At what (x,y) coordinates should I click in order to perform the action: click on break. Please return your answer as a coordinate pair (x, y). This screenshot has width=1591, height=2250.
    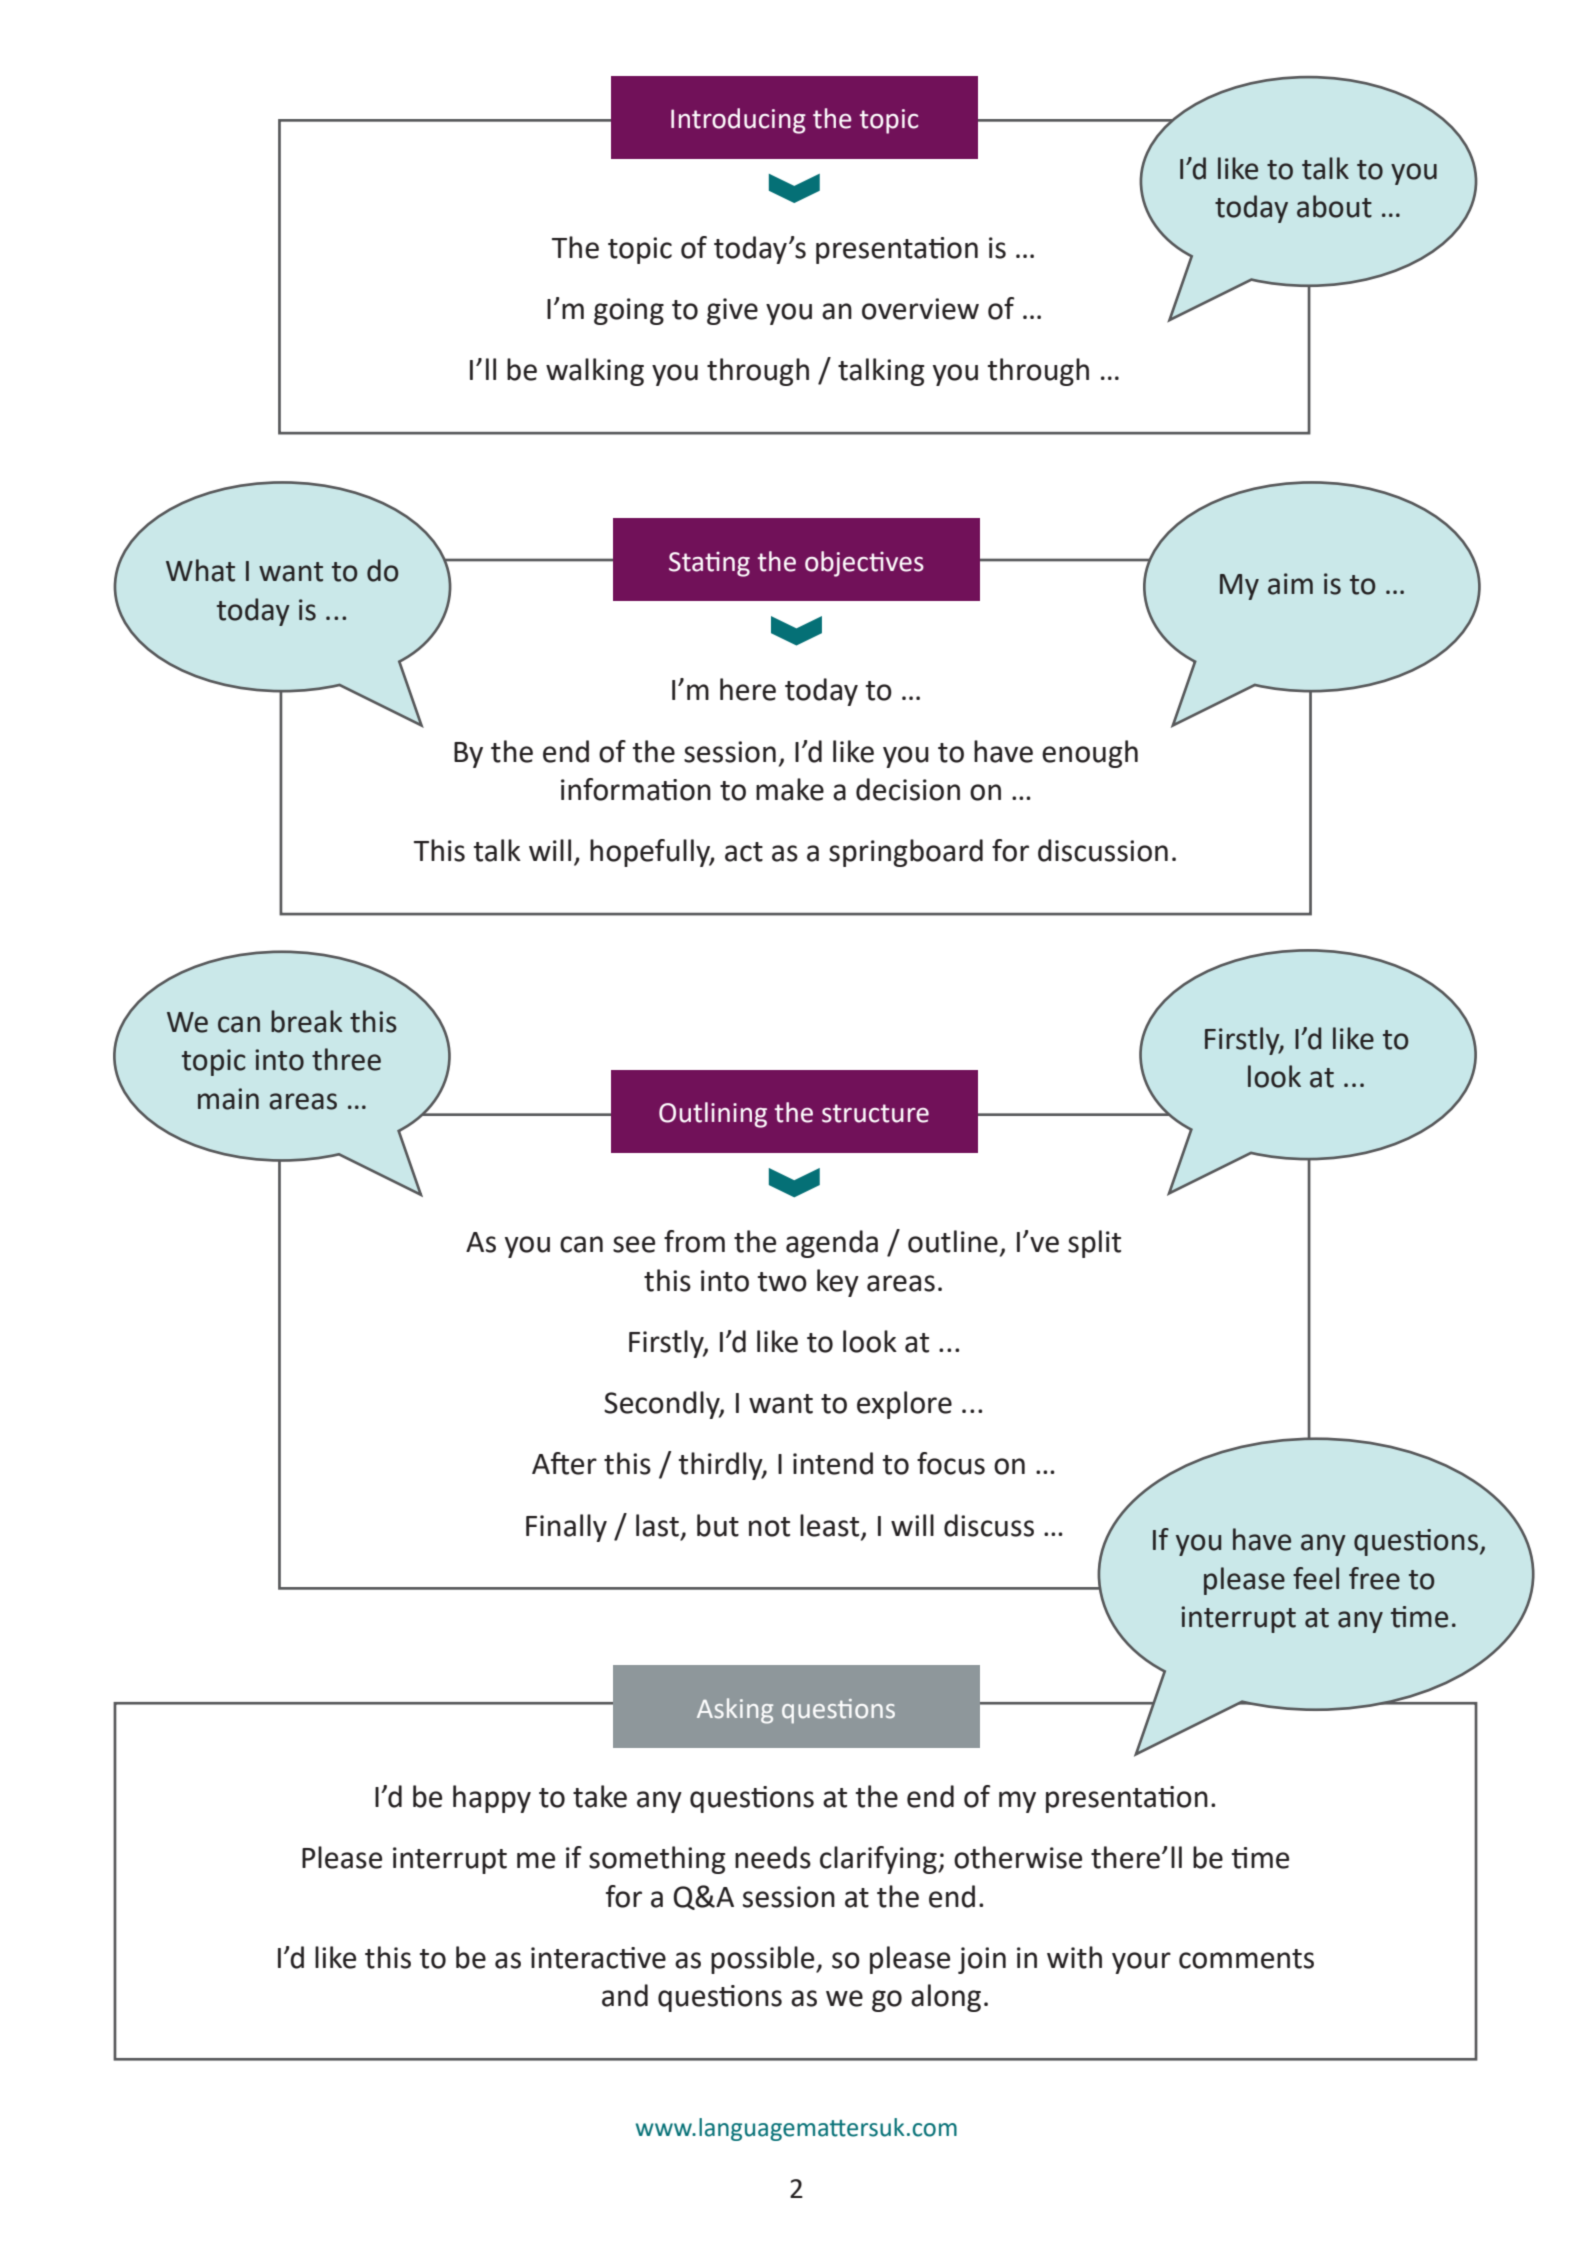
    Looking at the image, I should click on (307, 1021).
